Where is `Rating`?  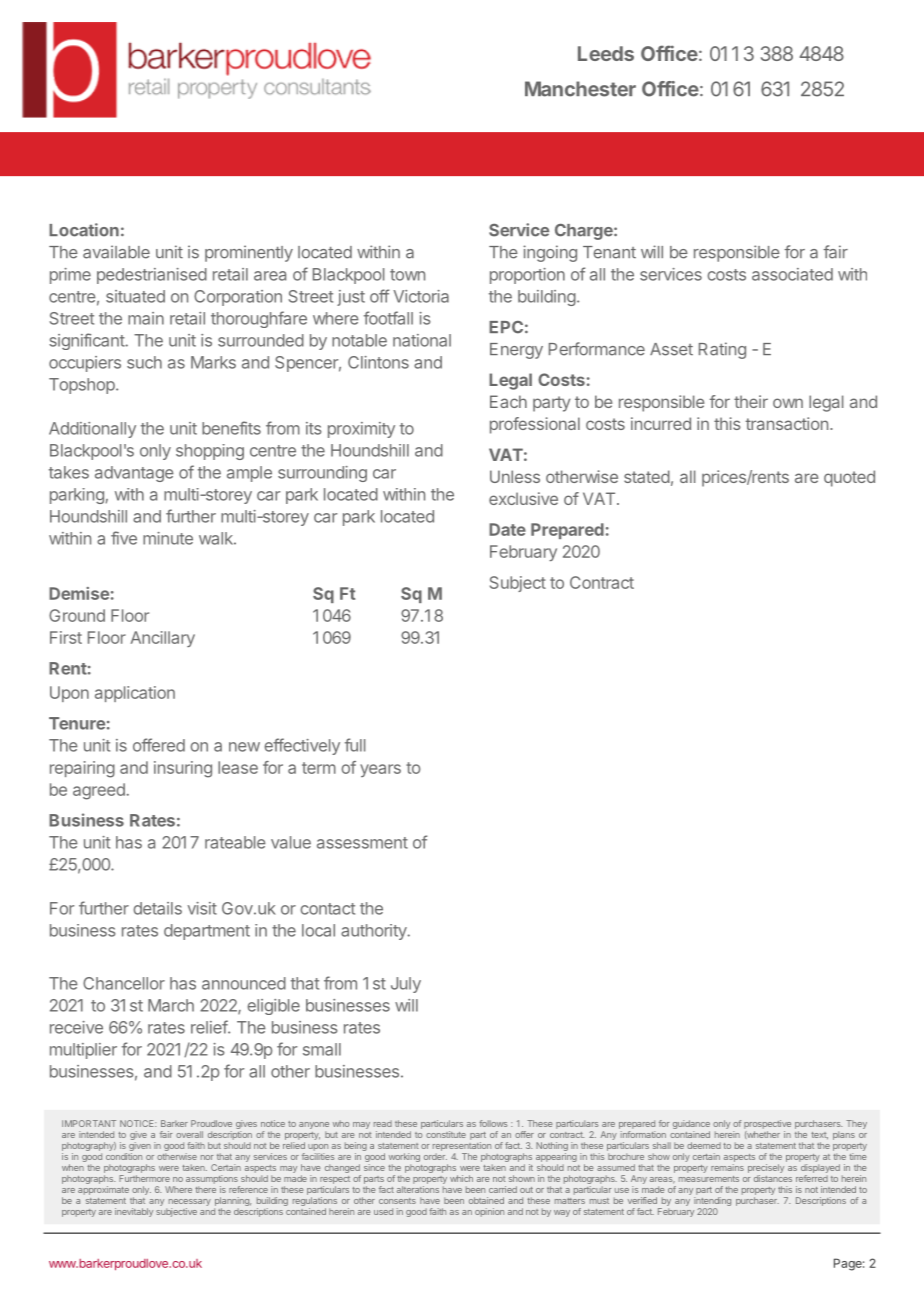
Rating is located at coordinates (722, 350).
